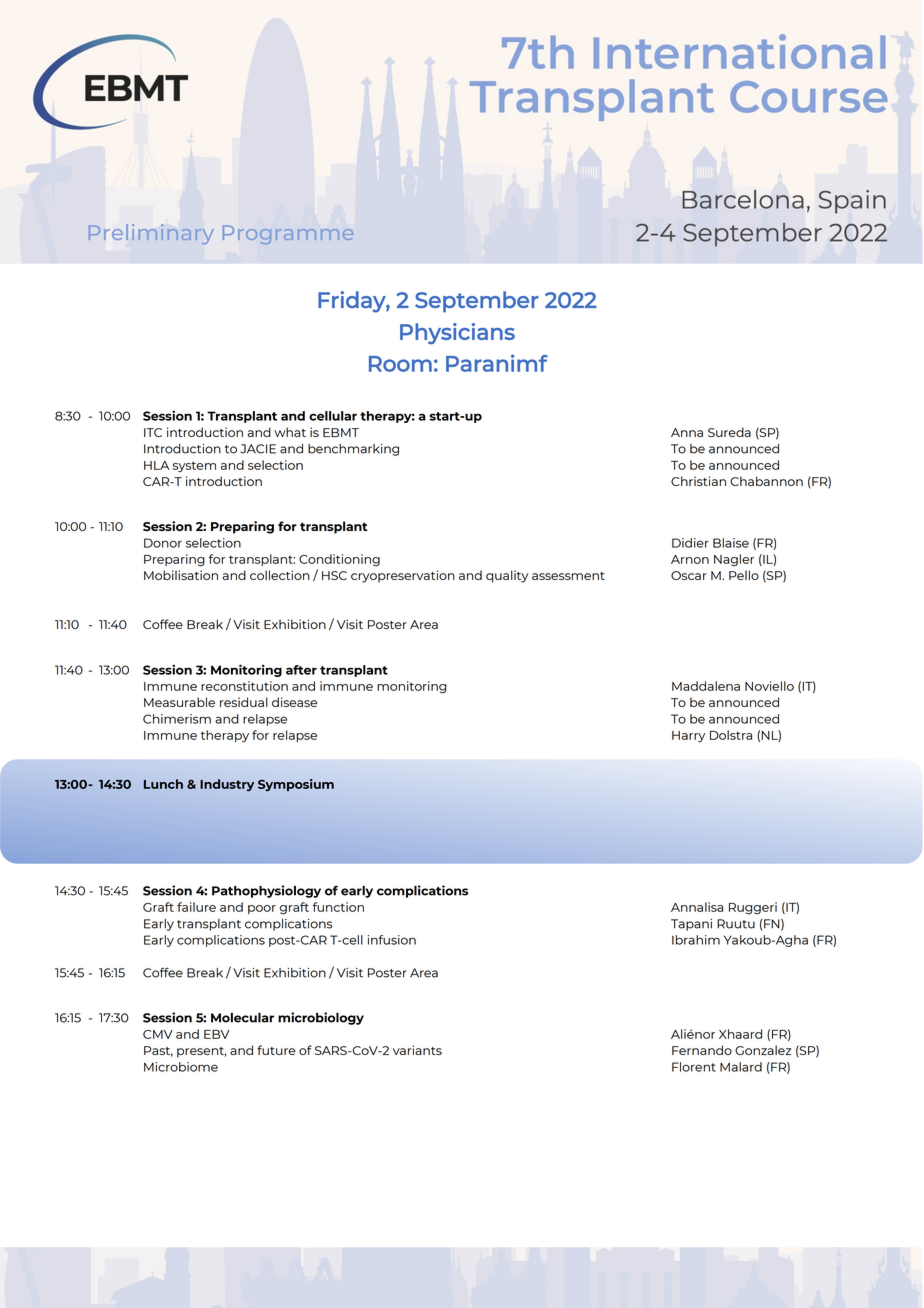  What do you see at coordinates (217, 1034) in the screenshot?
I see `EBV` at bounding box center [217, 1034].
